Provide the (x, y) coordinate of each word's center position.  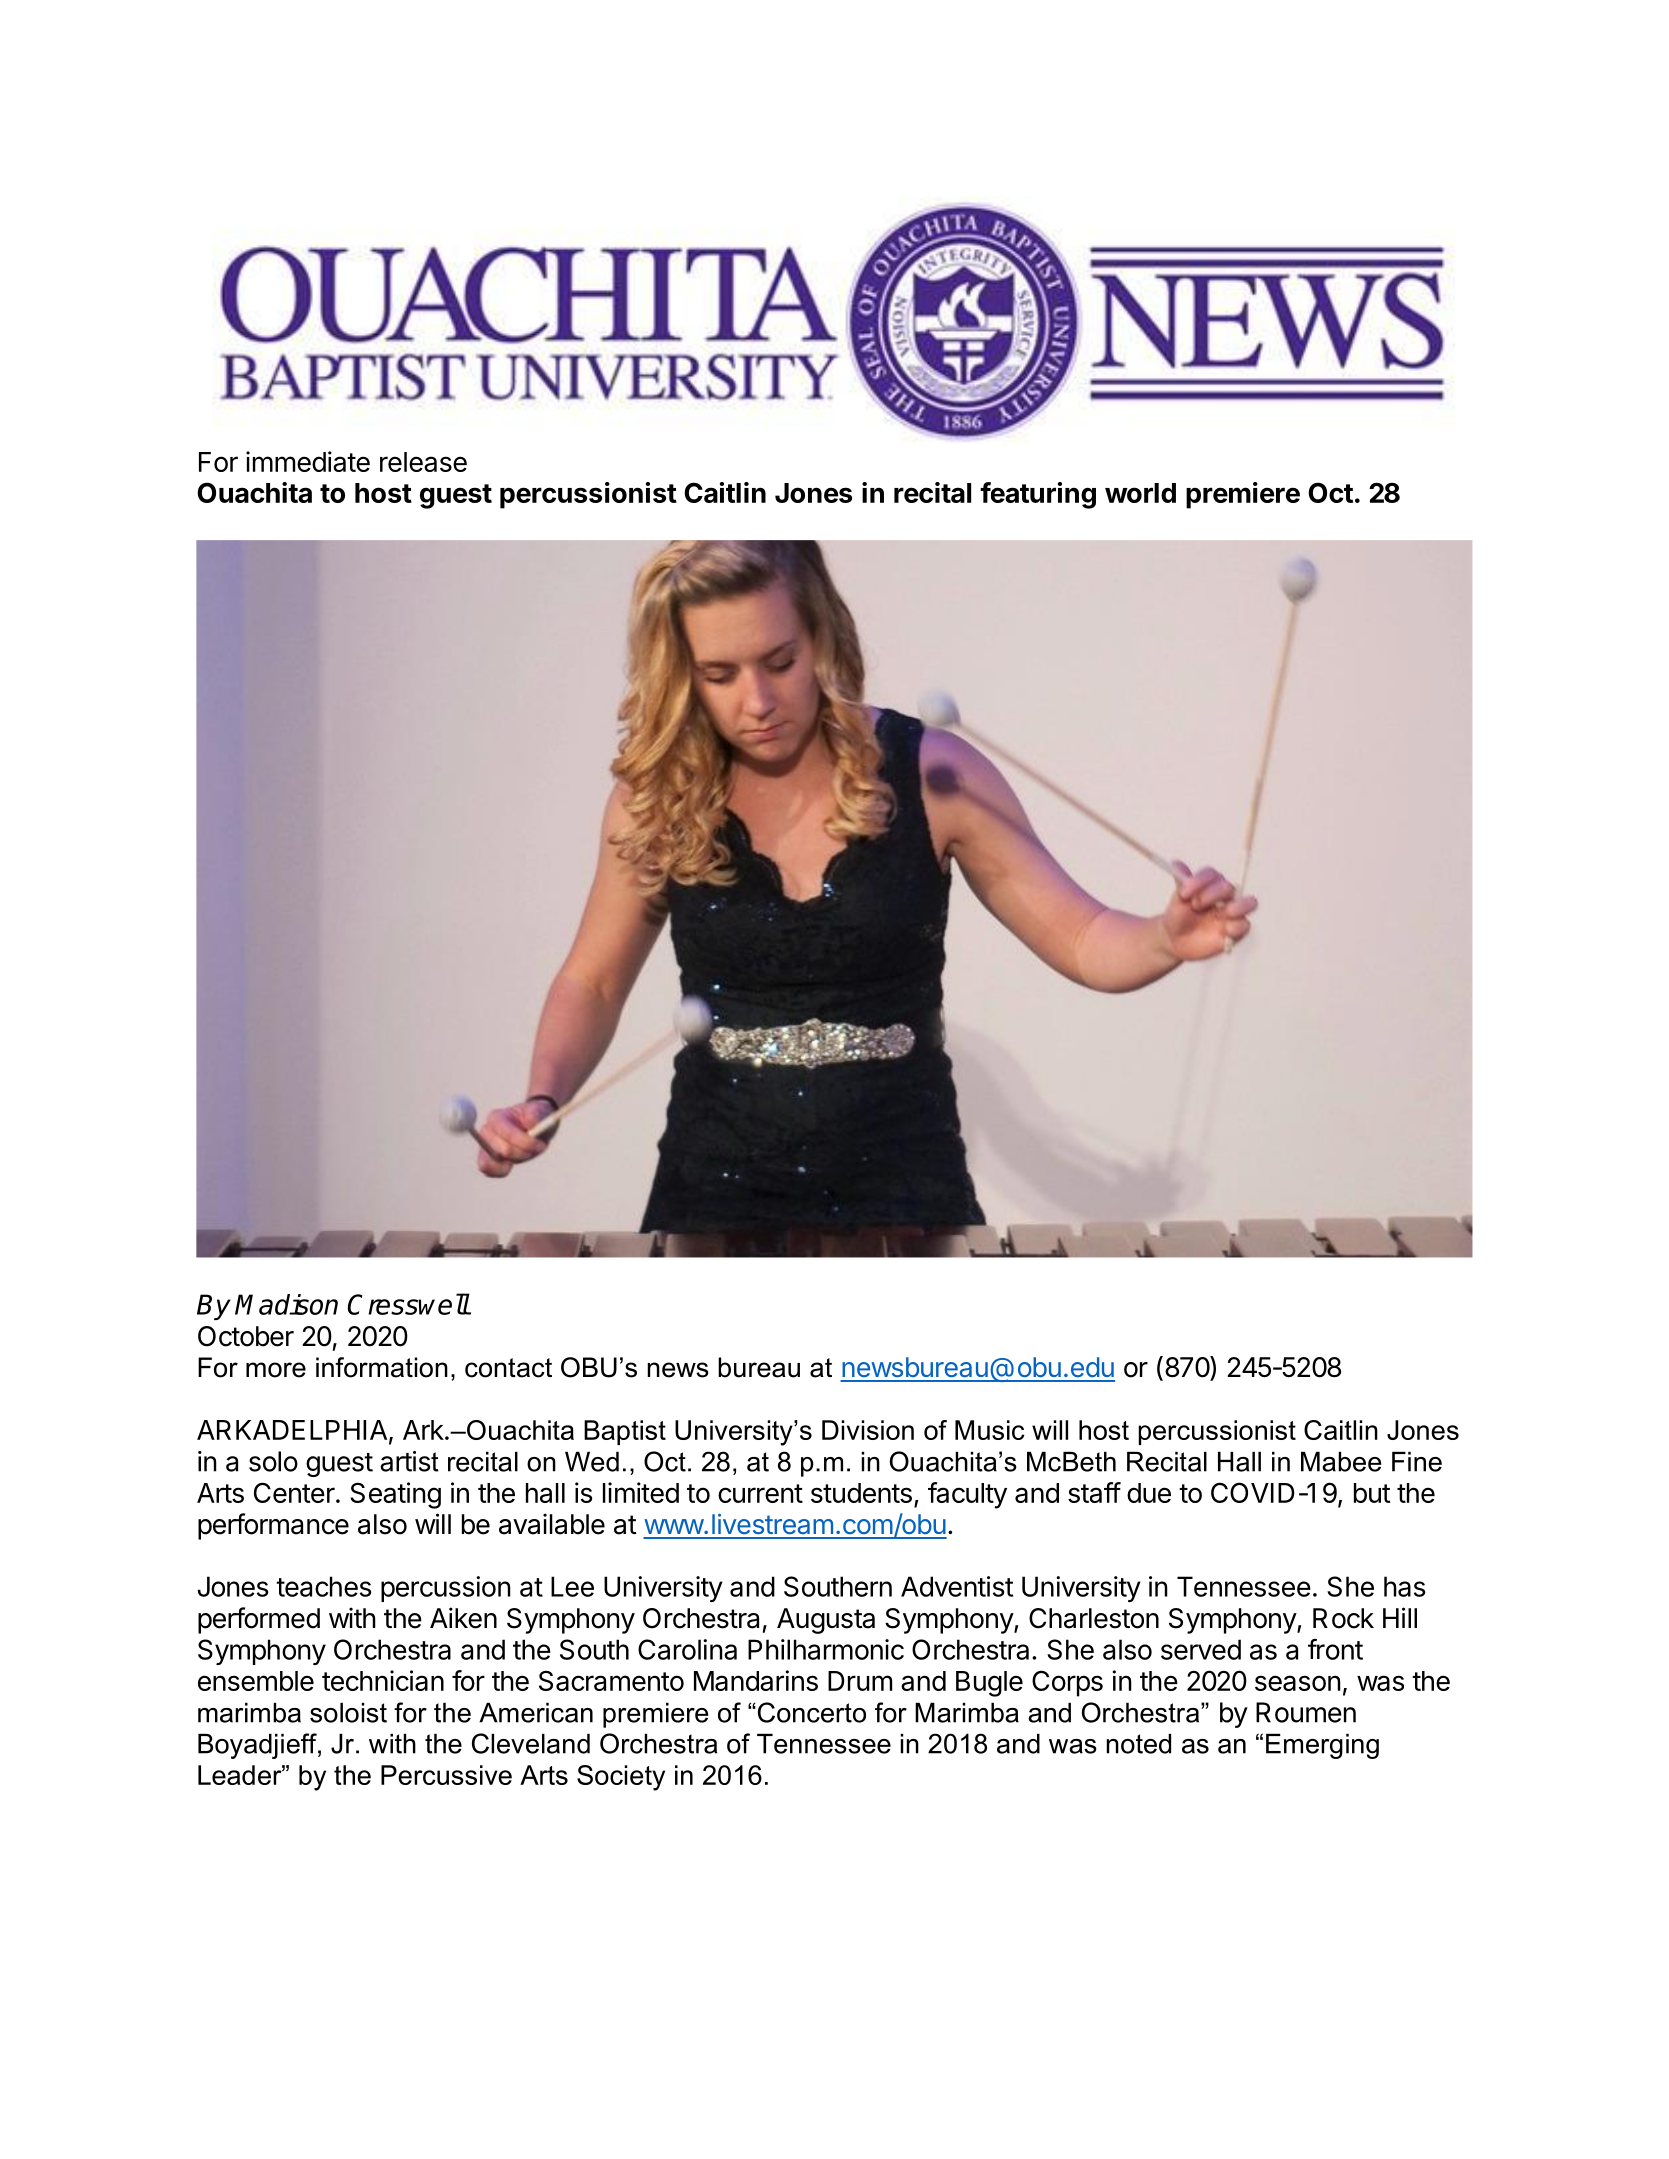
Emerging (1322, 1746)
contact (508, 1368)
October (246, 1336)
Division (868, 1430)
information (382, 1367)
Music (989, 1430)
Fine (1417, 1462)
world (1140, 493)
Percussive (446, 1775)
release (423, 462)
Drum (860, 1681)
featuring (1038, 495)
